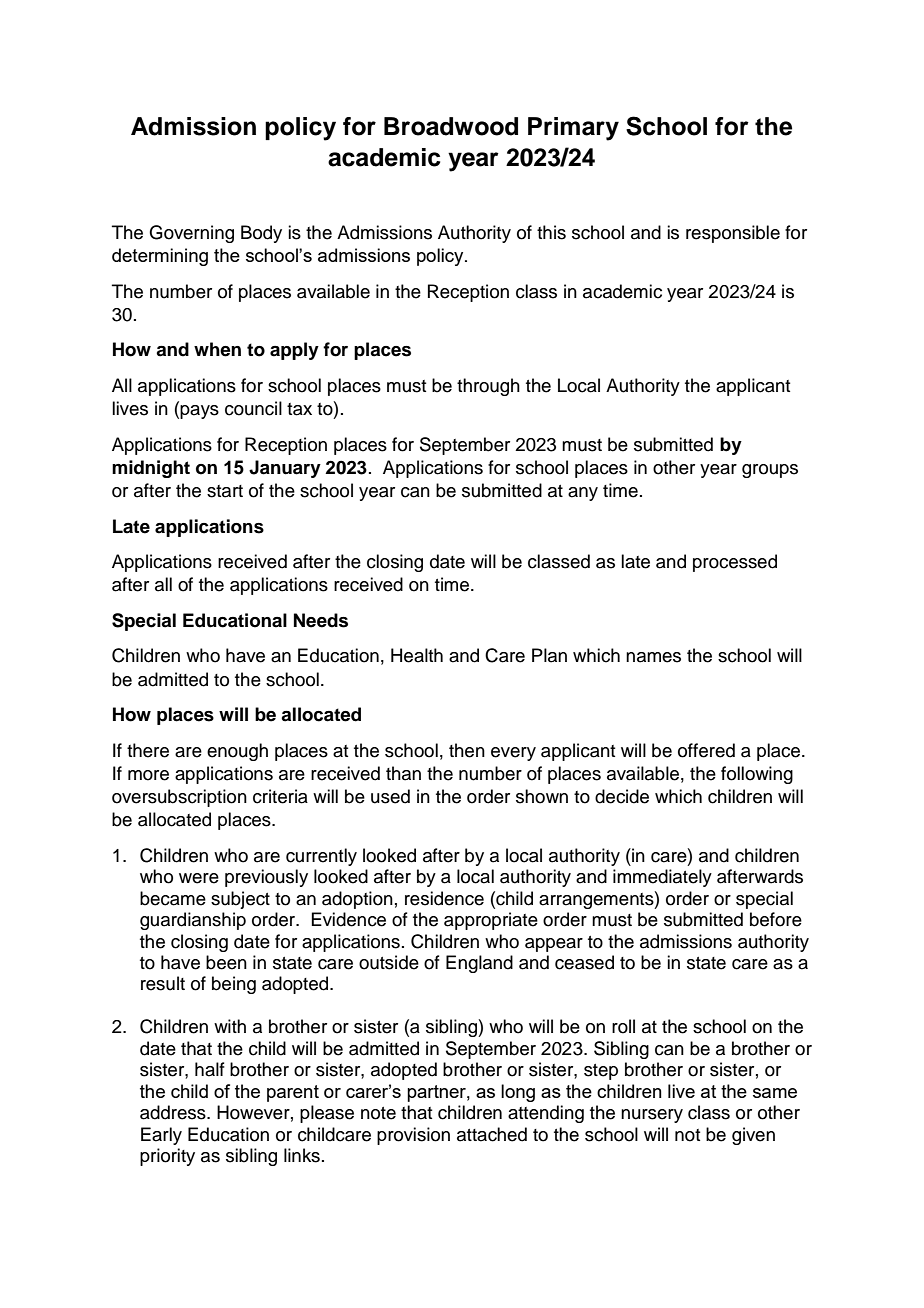 This screenshot has height=1308, width=924. What do you see at coordinates (573, 129) in the screenshot?
I see `Primary` at bounding box center [573, 129].
